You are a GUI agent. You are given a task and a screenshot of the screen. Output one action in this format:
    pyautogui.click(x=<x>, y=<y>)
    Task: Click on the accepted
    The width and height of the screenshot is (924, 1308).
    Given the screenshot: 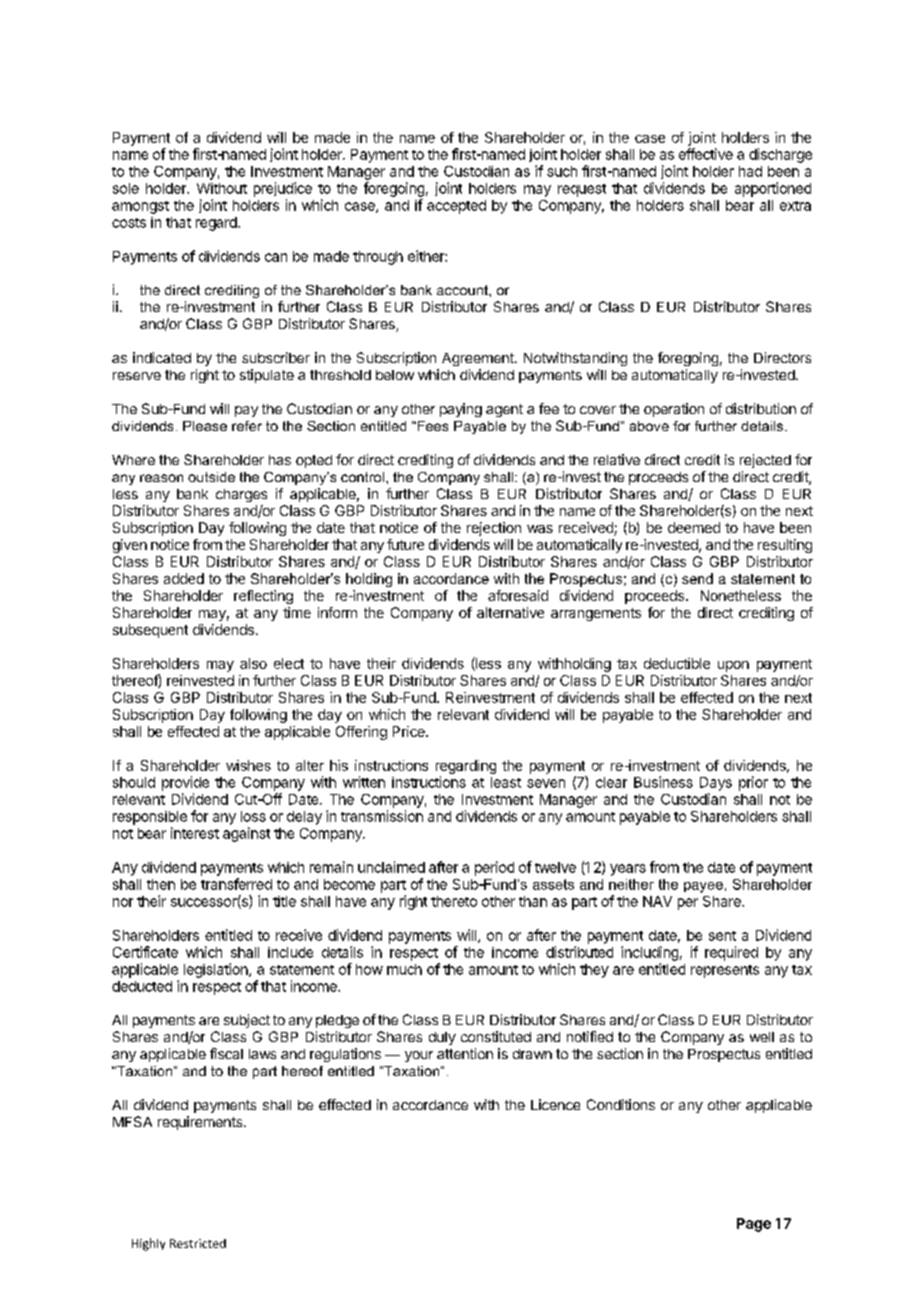 What is the action you would take?
    pyautogui.click(x=456, y=207)
